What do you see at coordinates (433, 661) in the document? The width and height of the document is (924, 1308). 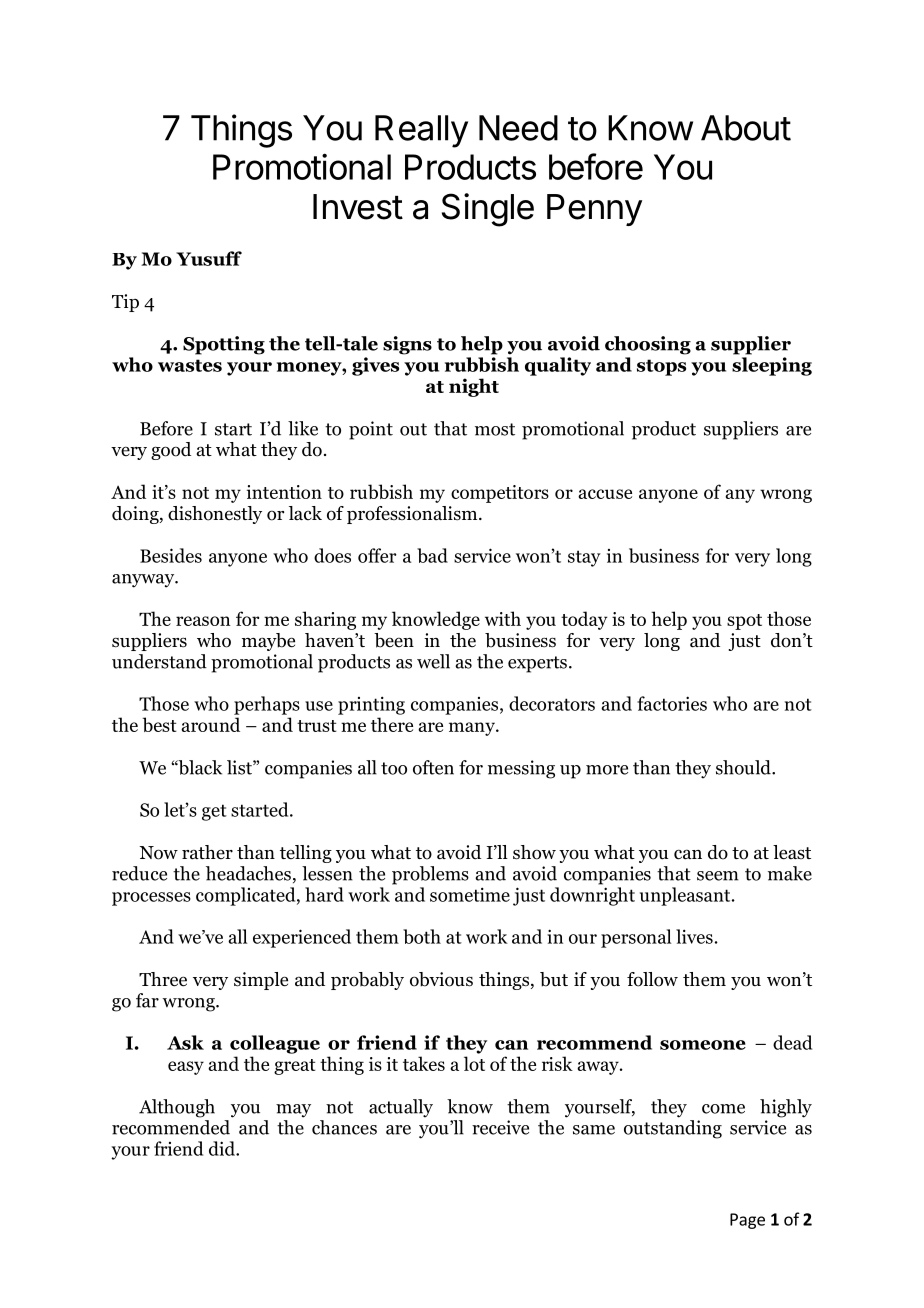 I see `well` at bounding box center [433, 661].
